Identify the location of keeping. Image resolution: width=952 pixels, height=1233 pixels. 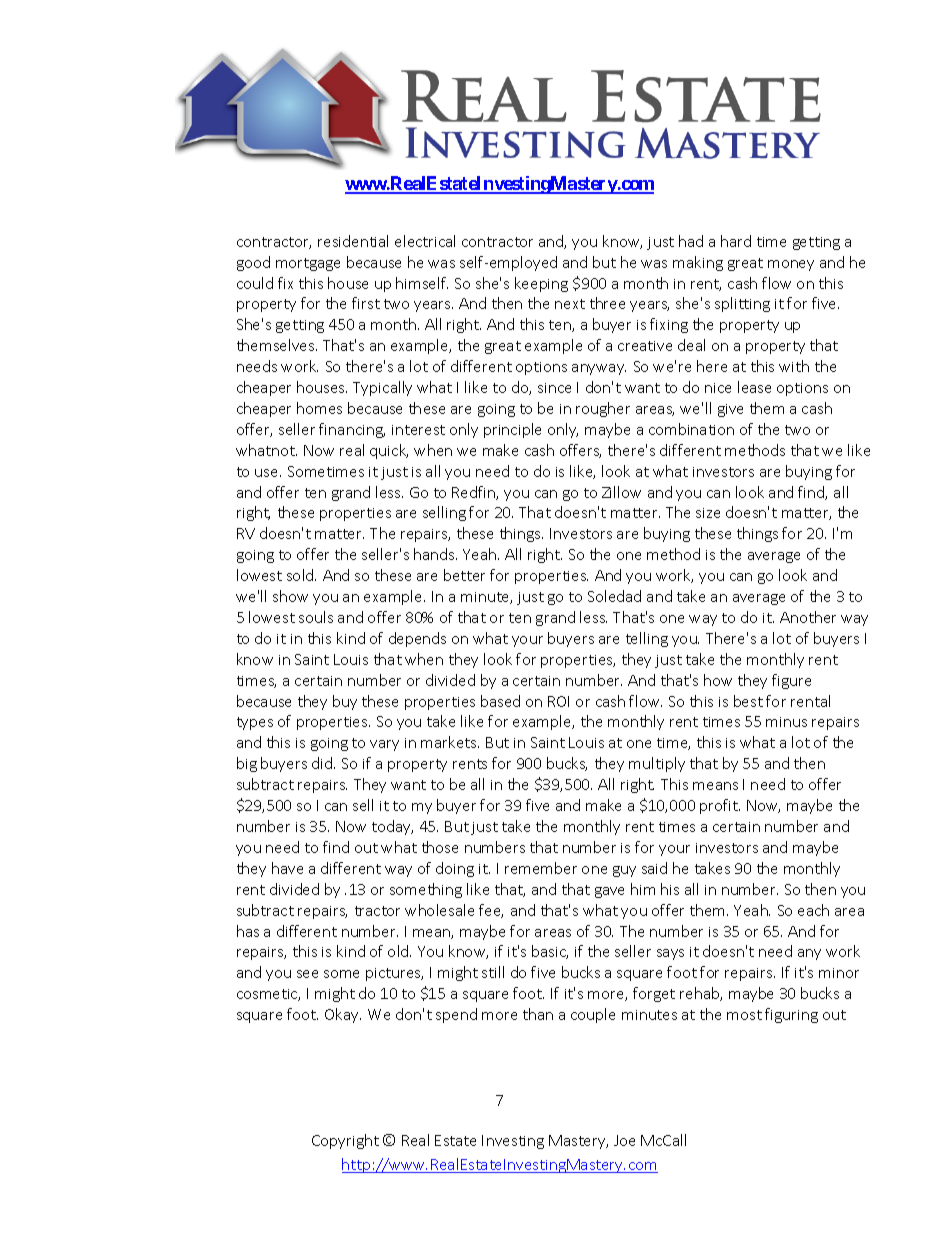
(541, 284).
